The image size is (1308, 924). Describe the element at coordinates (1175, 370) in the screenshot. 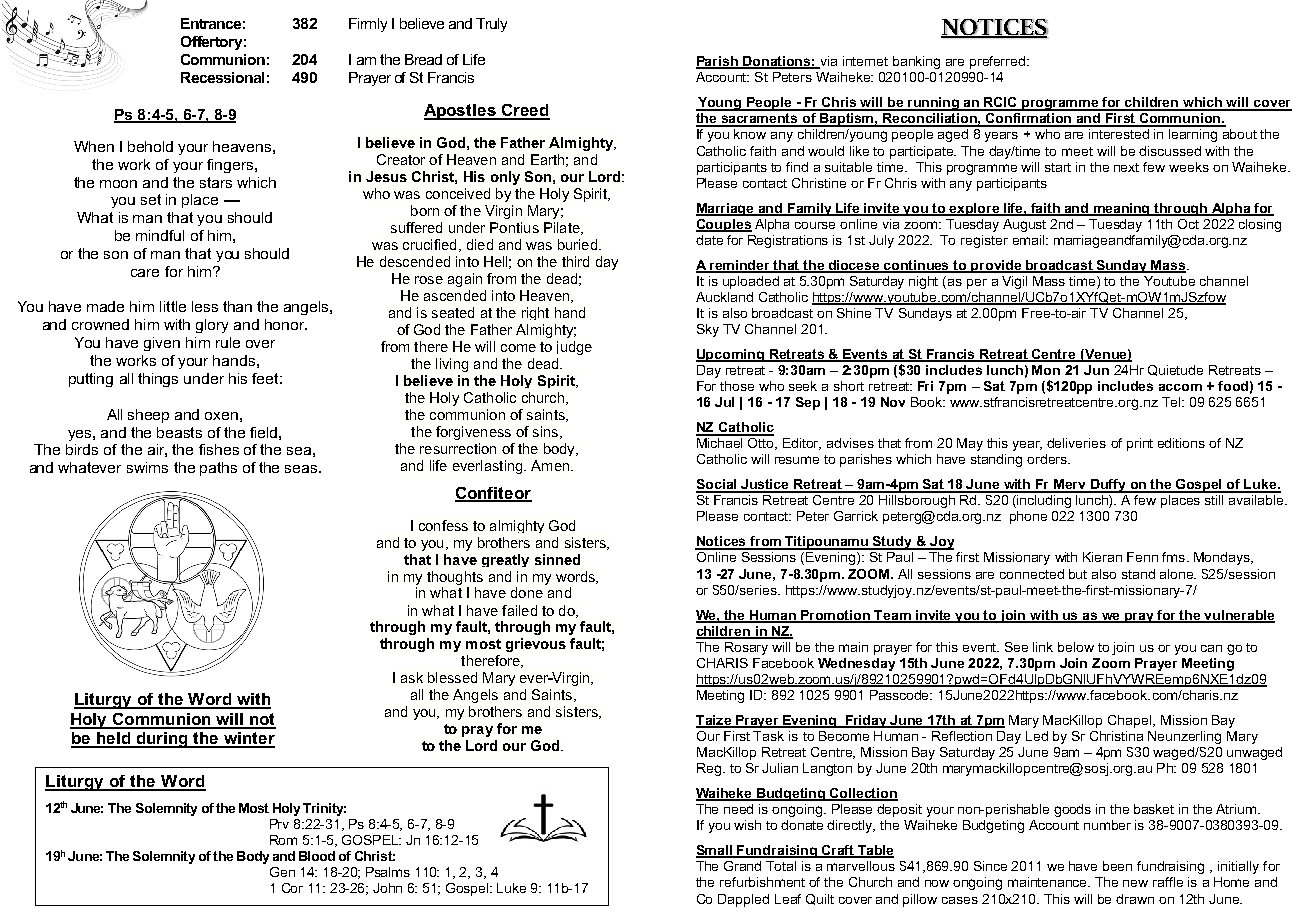

I see `Quietude` at that location.
